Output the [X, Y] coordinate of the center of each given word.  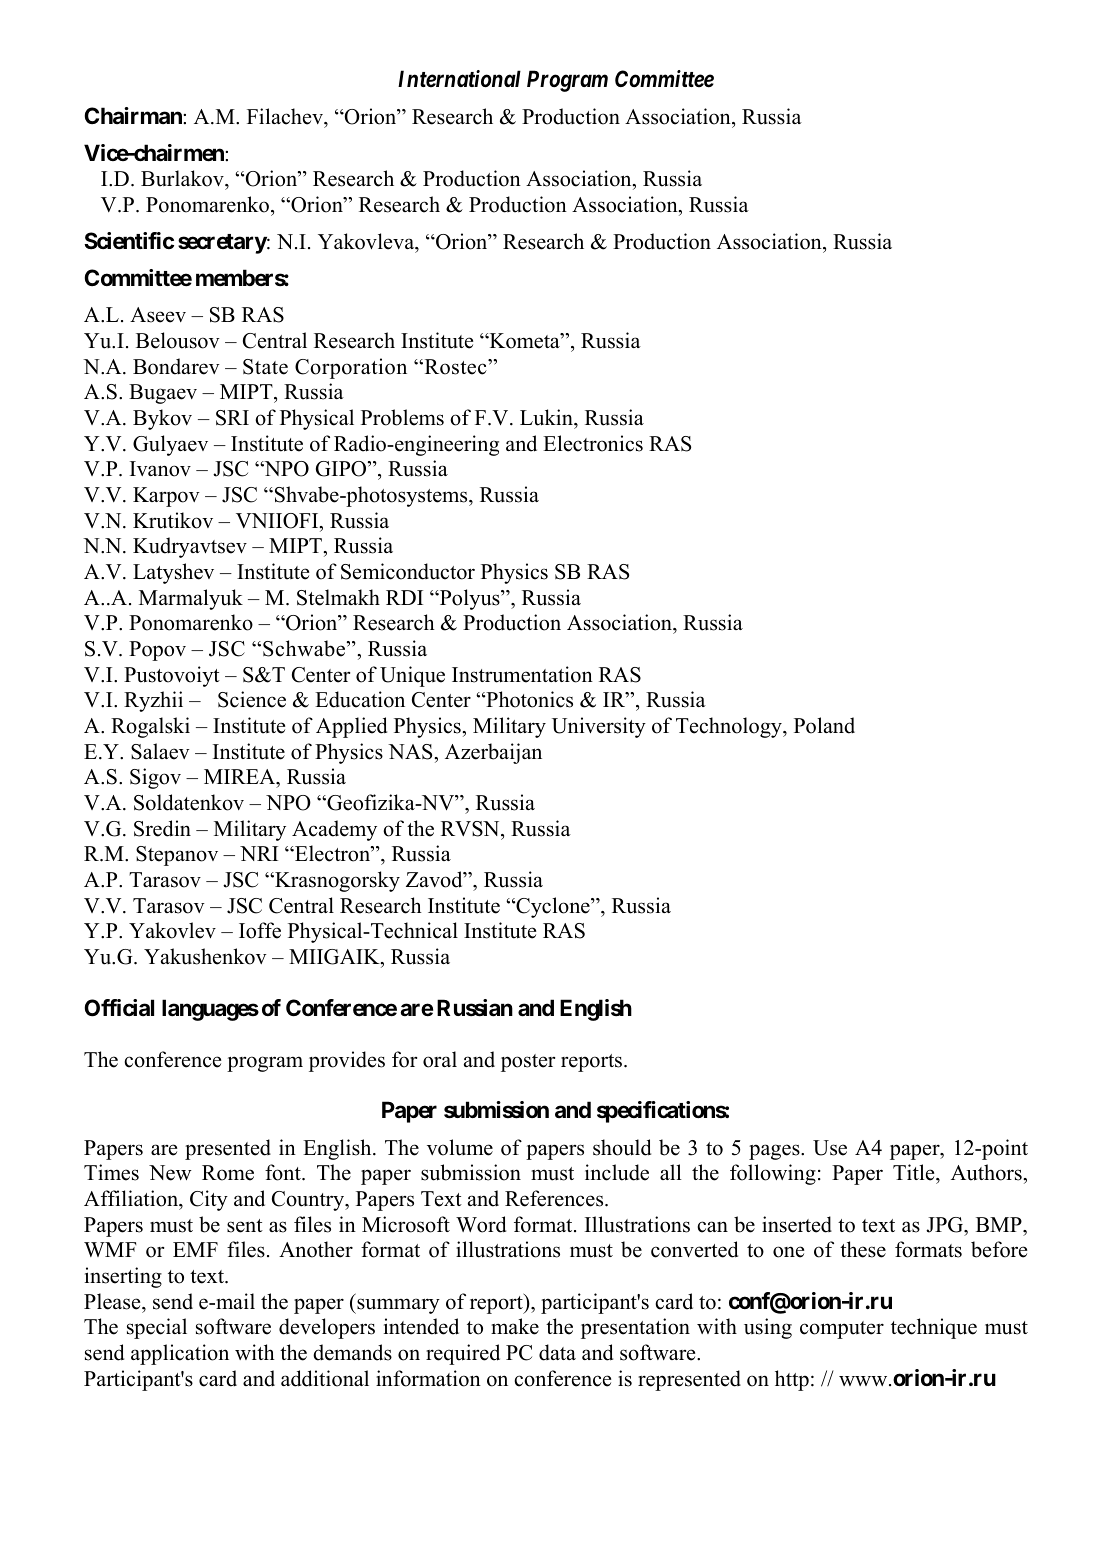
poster [528, 1063]
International [459, 79]
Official [119, 1008]
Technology [730, 727]
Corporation [351, 368]
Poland [824, 725]
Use [830, 1148]
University [599, 727]
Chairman [134, 115]
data [557, 1352]
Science [252, 699]
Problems [402, 417]
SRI [232, 418]
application [180, 1354]
